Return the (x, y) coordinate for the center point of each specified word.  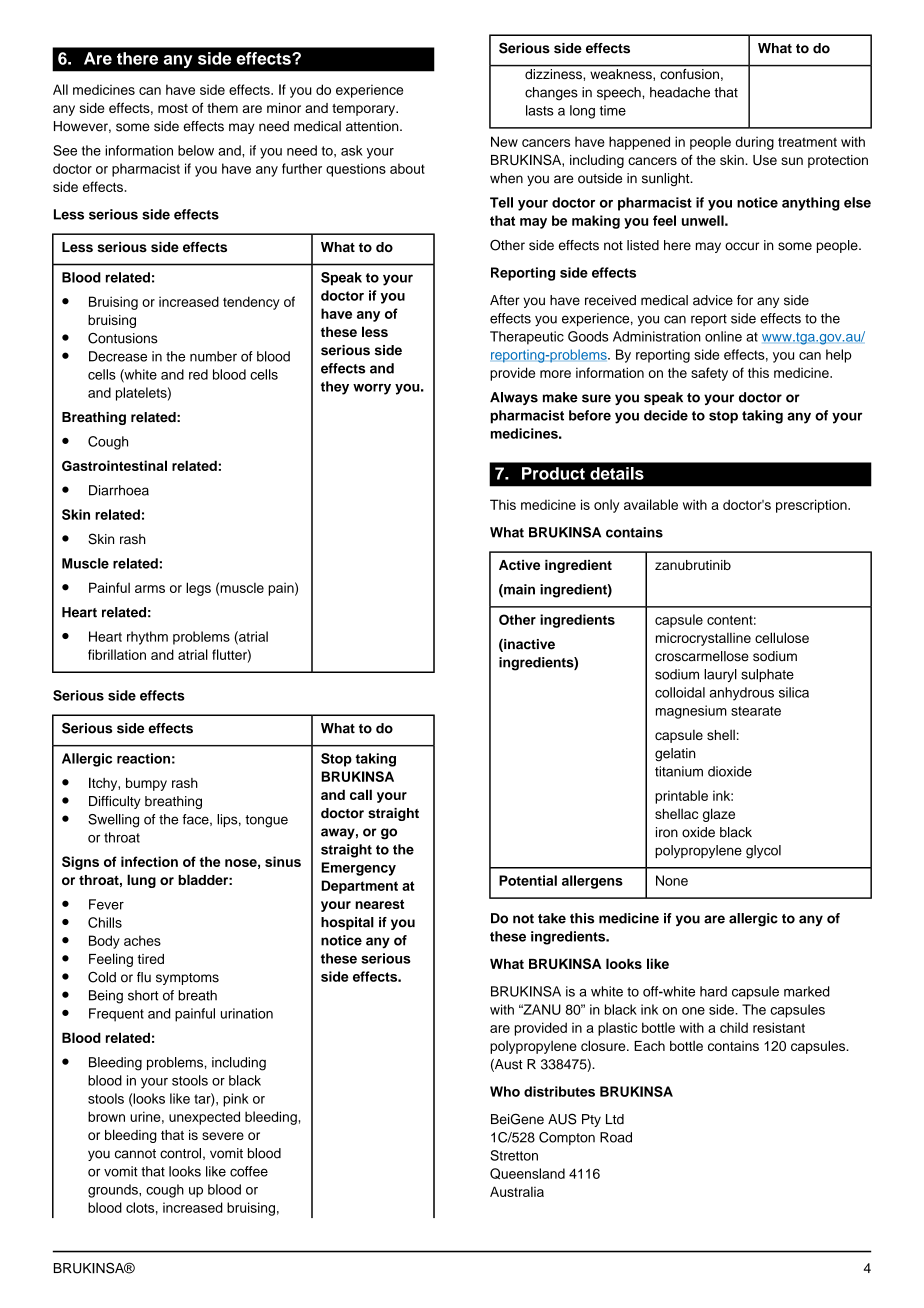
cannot (135, 1154)
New (504, 141)
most (173, 108)
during (755, 143)
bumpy (146, 784)
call (361, 794)
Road (616, 1137)
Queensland (527, 1174)
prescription (812, 506)
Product (553, 473)
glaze (719, 815)
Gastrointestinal (114, 465)
